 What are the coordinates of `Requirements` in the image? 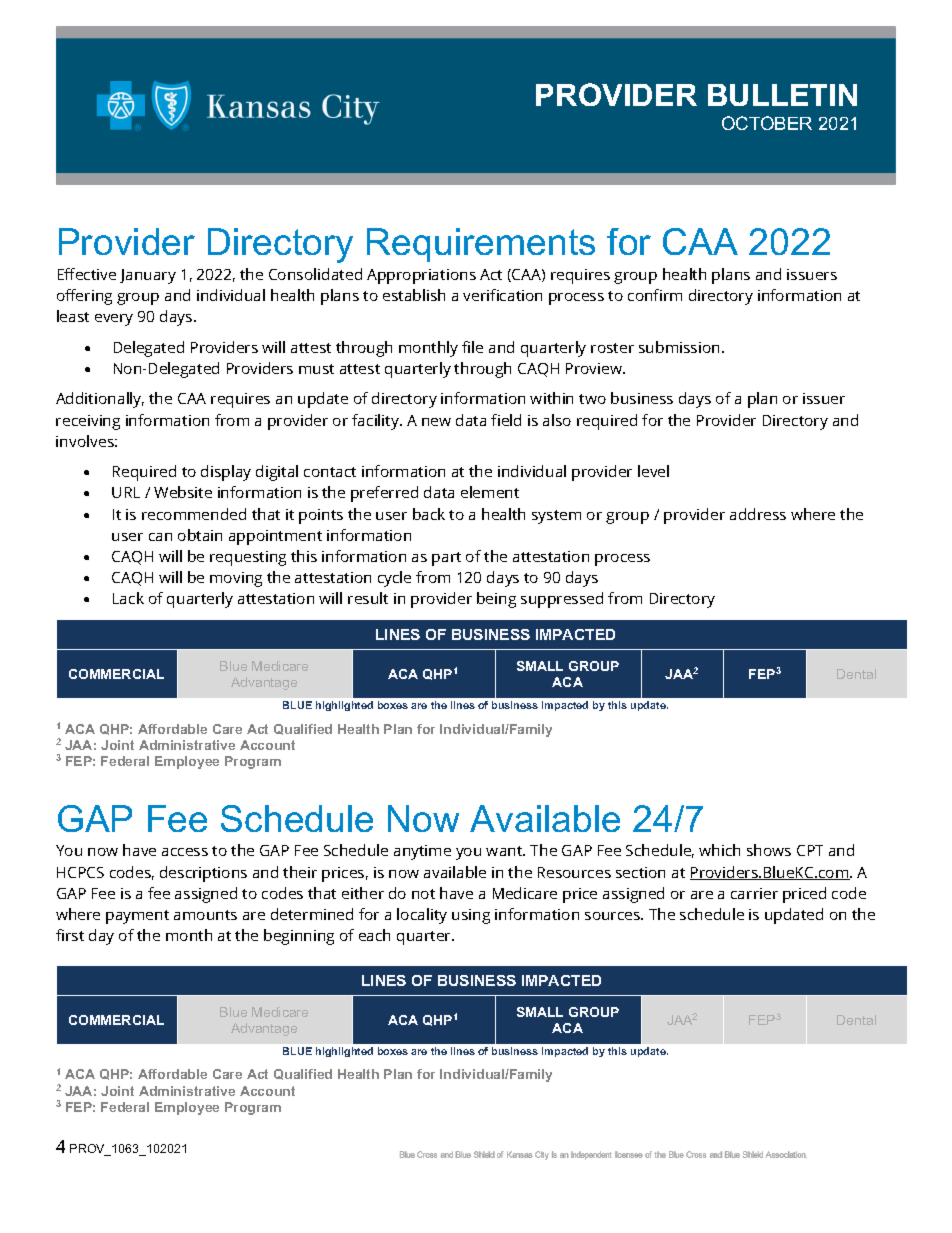 It's located at (481, 245).
